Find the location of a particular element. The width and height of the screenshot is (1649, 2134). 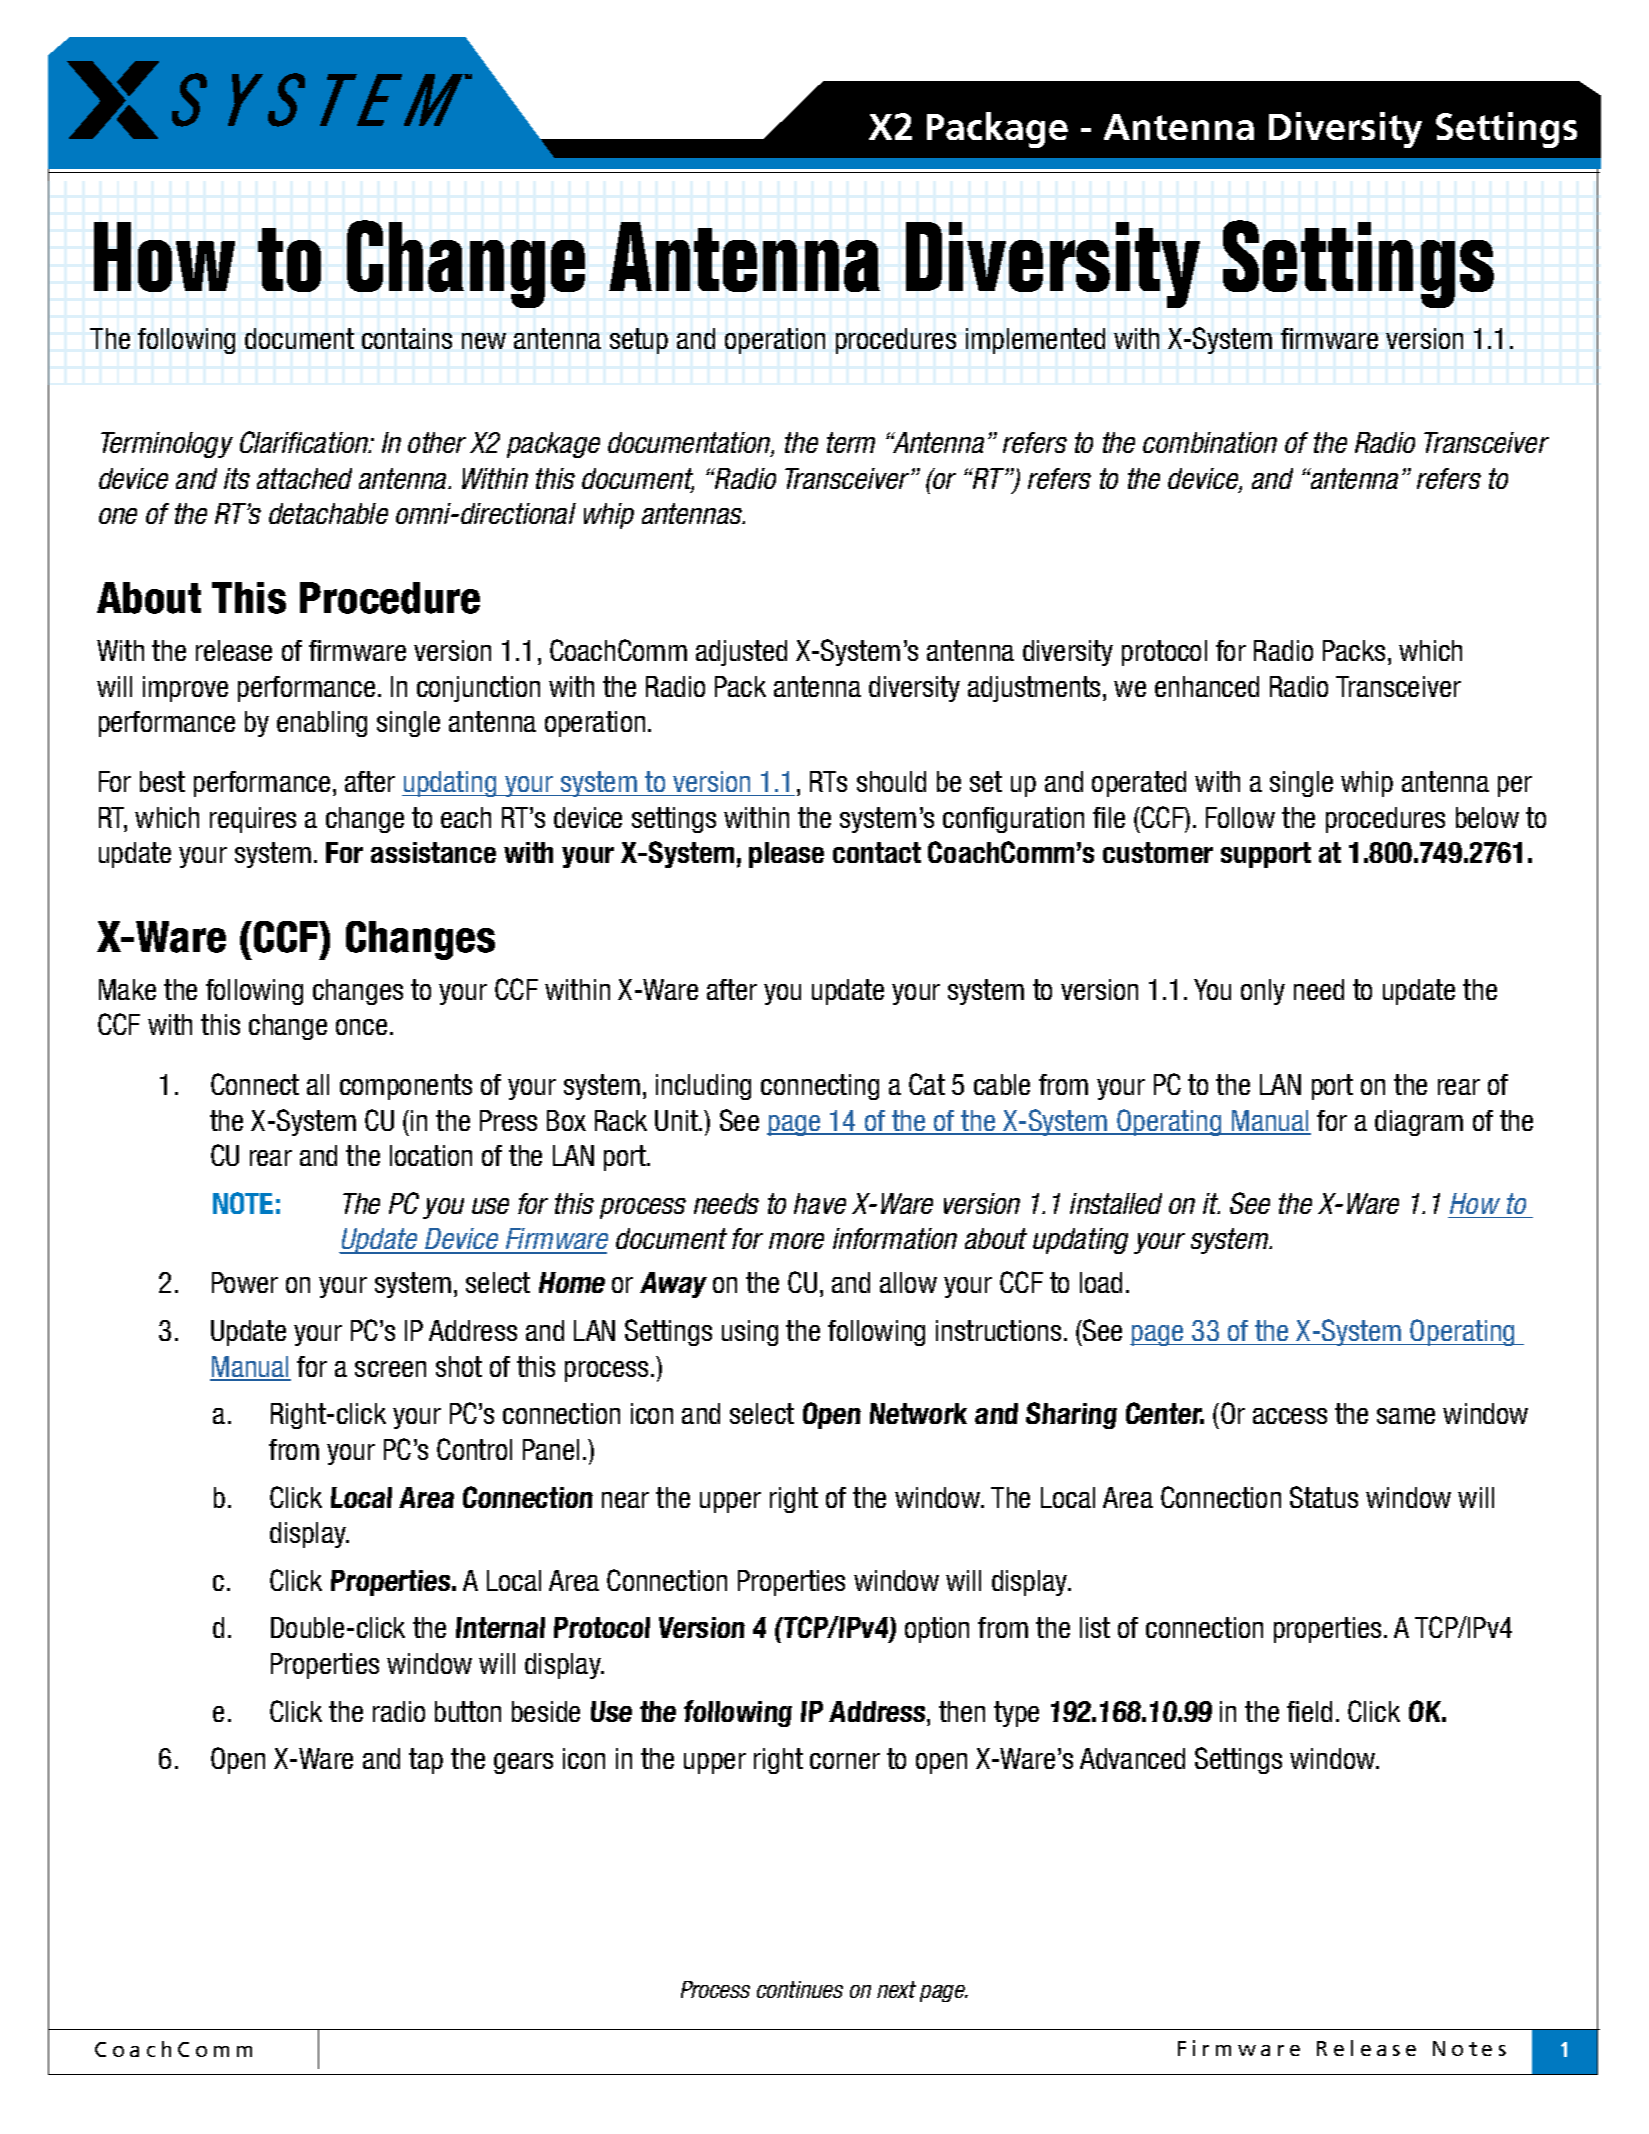

setup is located at coordinates (639, 341).
